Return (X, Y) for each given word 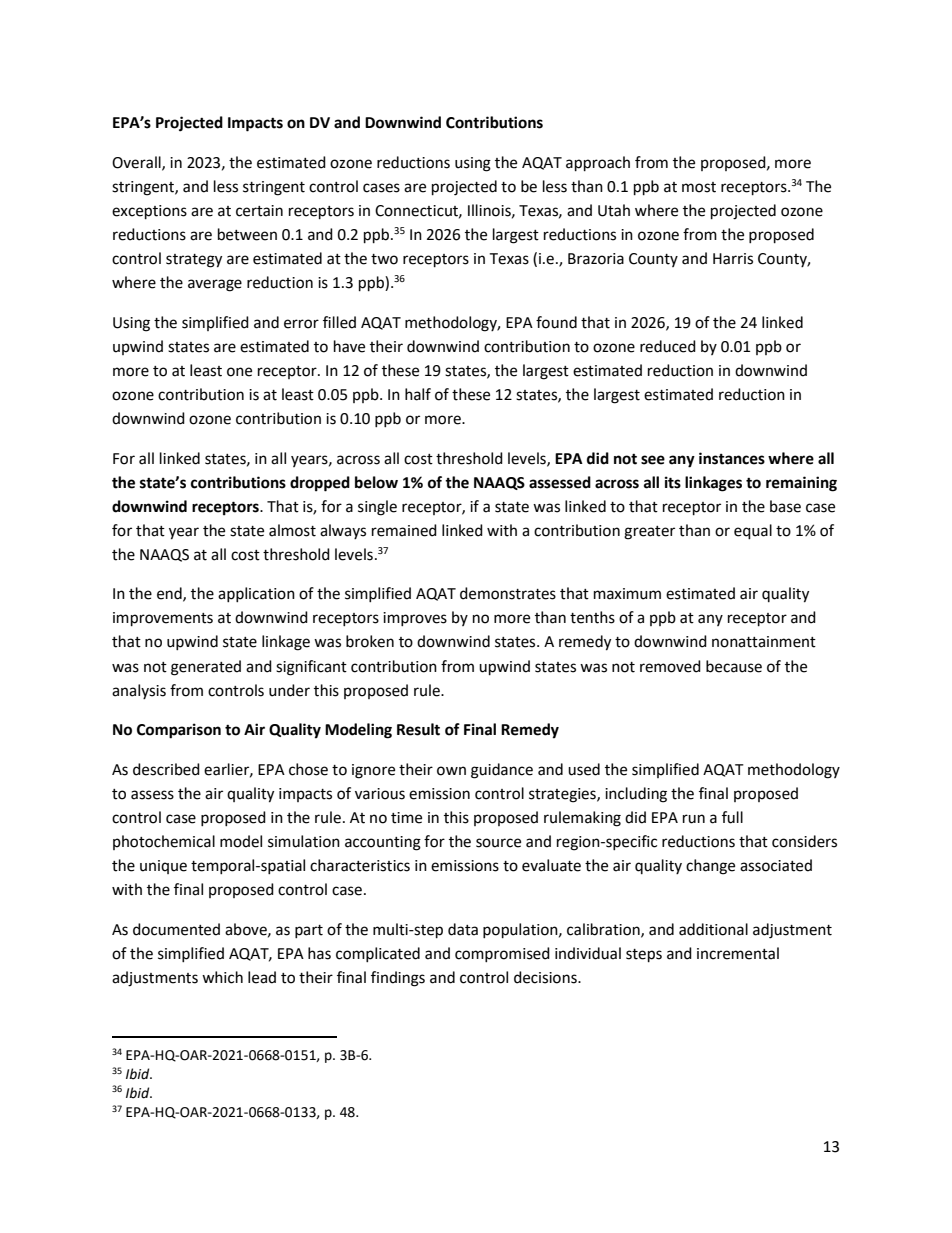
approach (598, 164)
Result (418, 729)
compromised (502, 954)
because (734, 666)
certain (259, 211)
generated (206, 668)
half (418, 394)
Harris (733, 259)
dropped (320, 484)
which (222, 977)
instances (732, 458)
